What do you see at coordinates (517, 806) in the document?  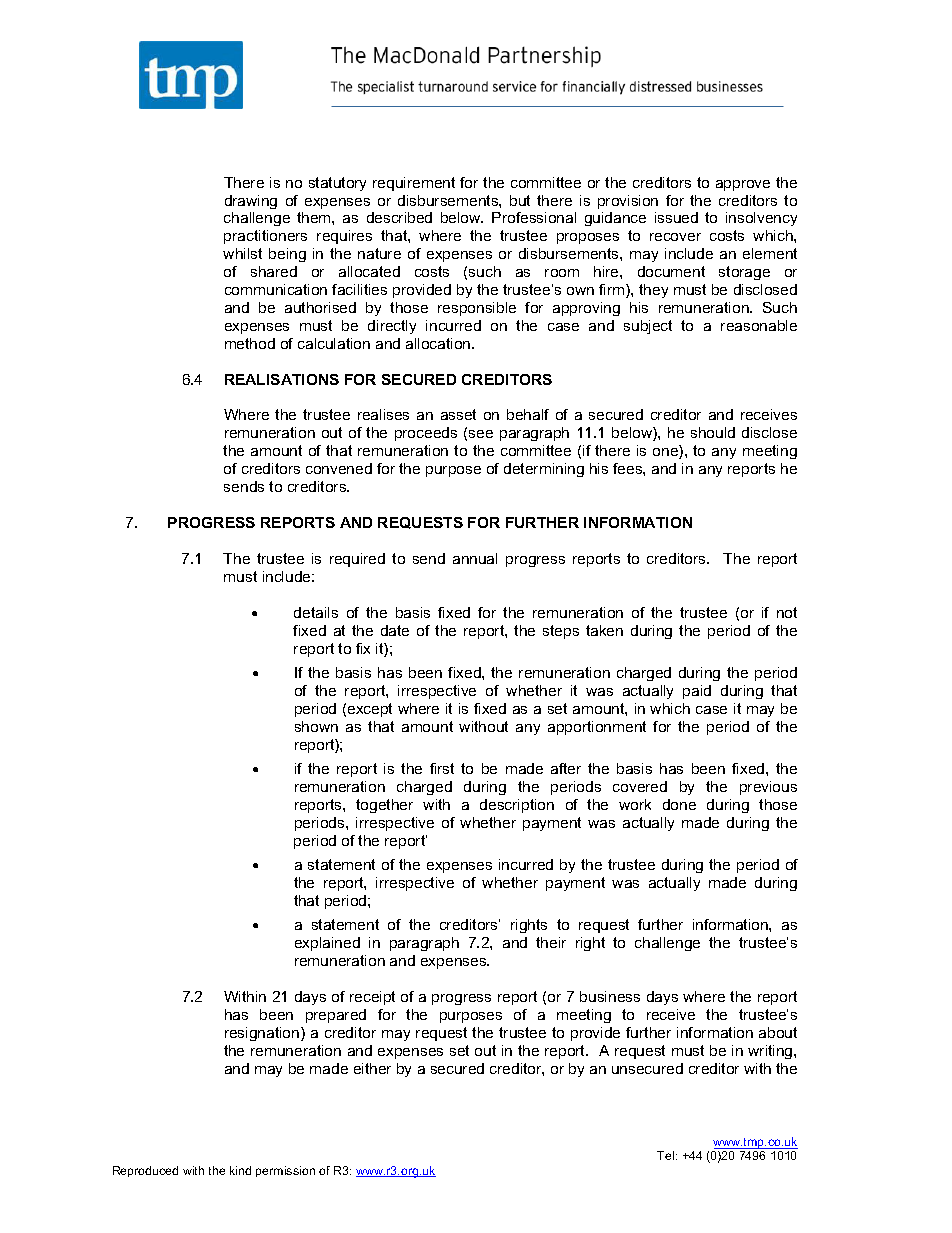 I see `description` at bounding box center [517, 806].
